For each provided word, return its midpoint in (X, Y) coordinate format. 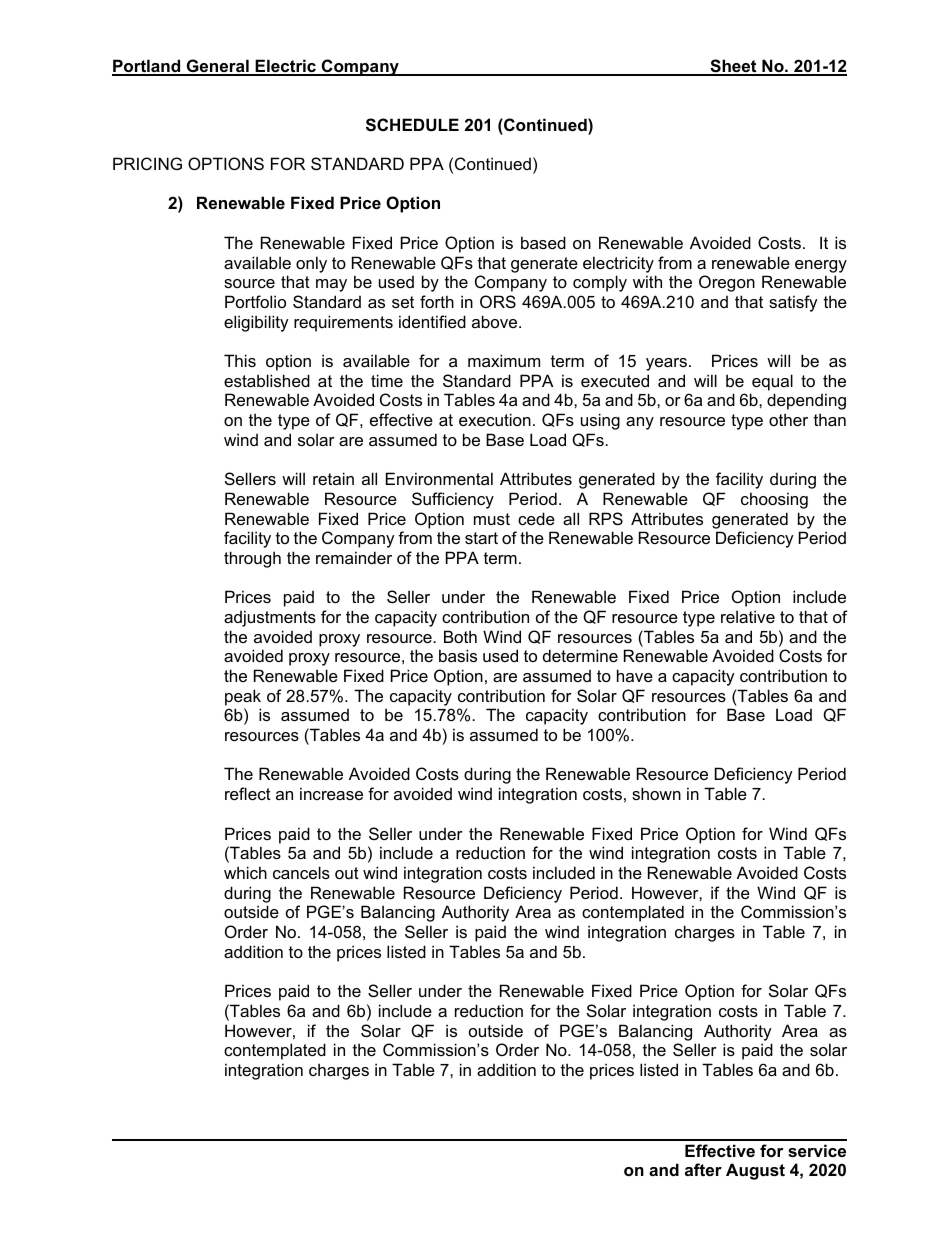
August (755, 1171)
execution (495, 419)
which (245, 872)
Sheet (733, 67)
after (703, 1169)
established (267, 380)
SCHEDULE (412, 125)
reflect (248, 793)
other (788, 419)
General (218, 67)
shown (656, 793)
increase (331, 793)
